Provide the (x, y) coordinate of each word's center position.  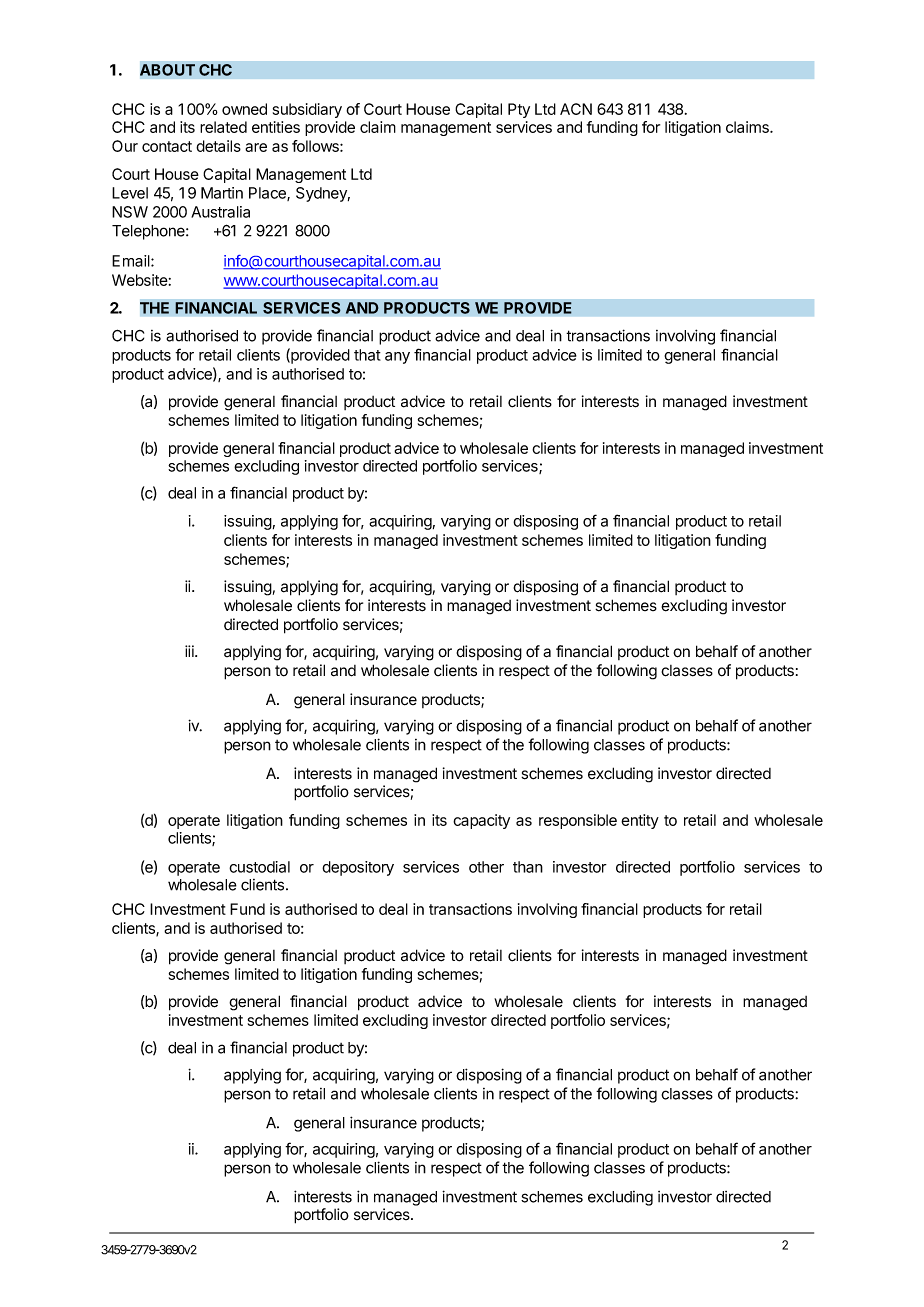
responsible (578, 821)
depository (358, 868)
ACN (576, 109)
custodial (259, 867)
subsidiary (307, 110)
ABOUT (167, 70)
